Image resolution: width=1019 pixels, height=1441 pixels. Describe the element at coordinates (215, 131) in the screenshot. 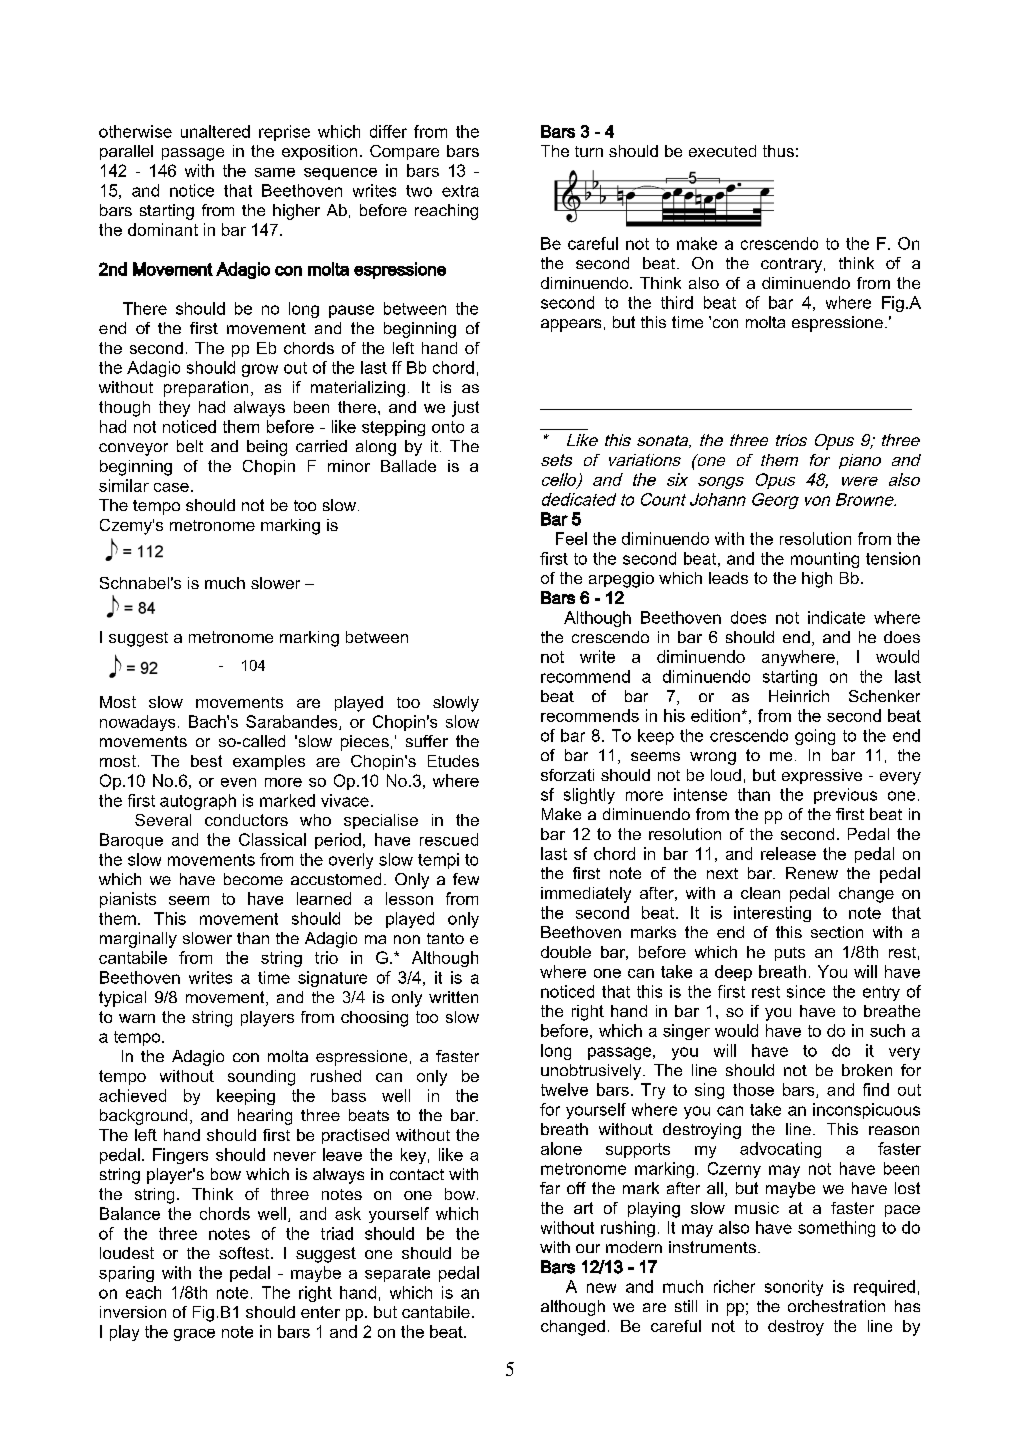

I see `unaltered` at that location.
